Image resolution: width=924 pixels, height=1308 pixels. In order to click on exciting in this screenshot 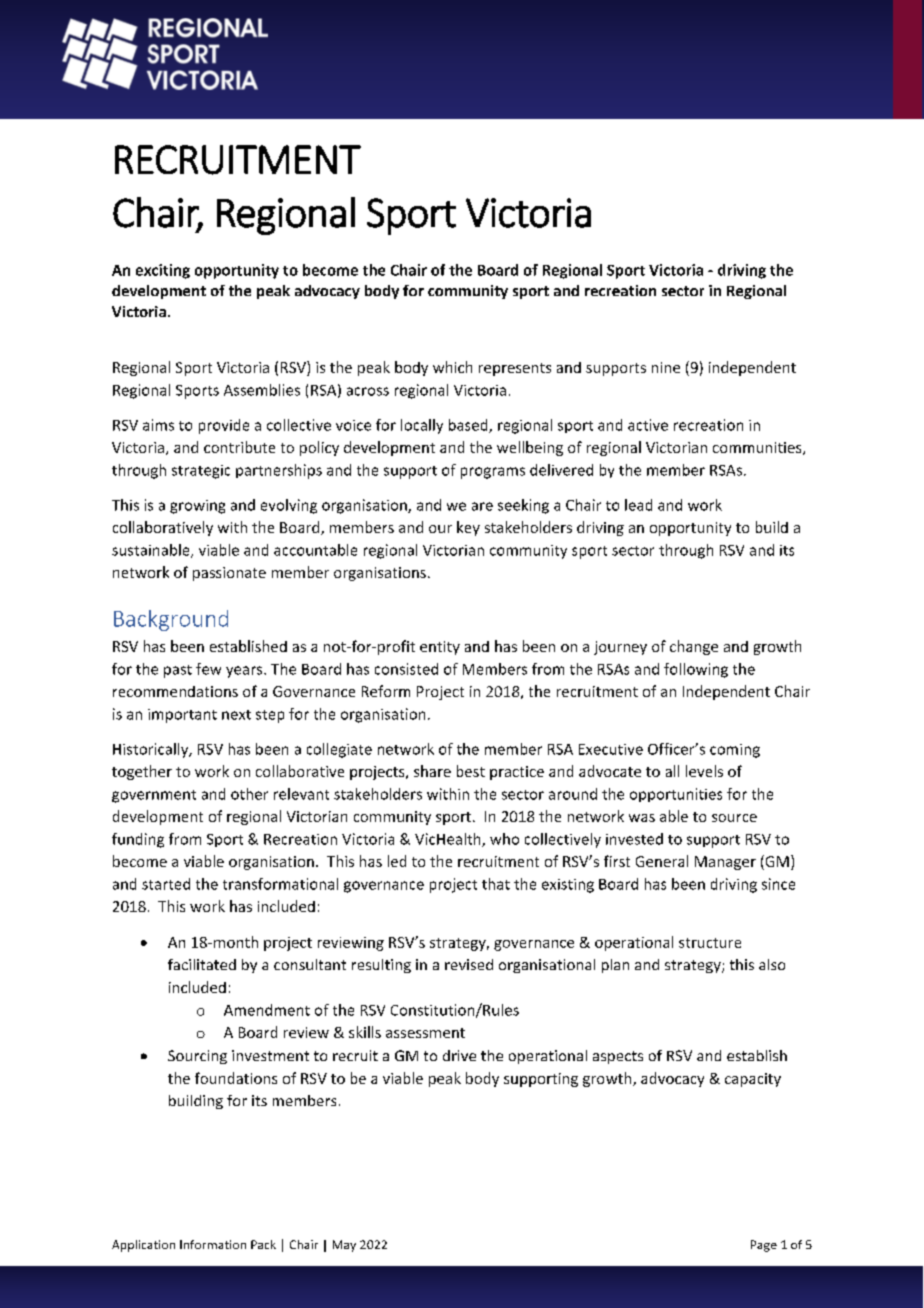, I will do `click(163, 271)`.
